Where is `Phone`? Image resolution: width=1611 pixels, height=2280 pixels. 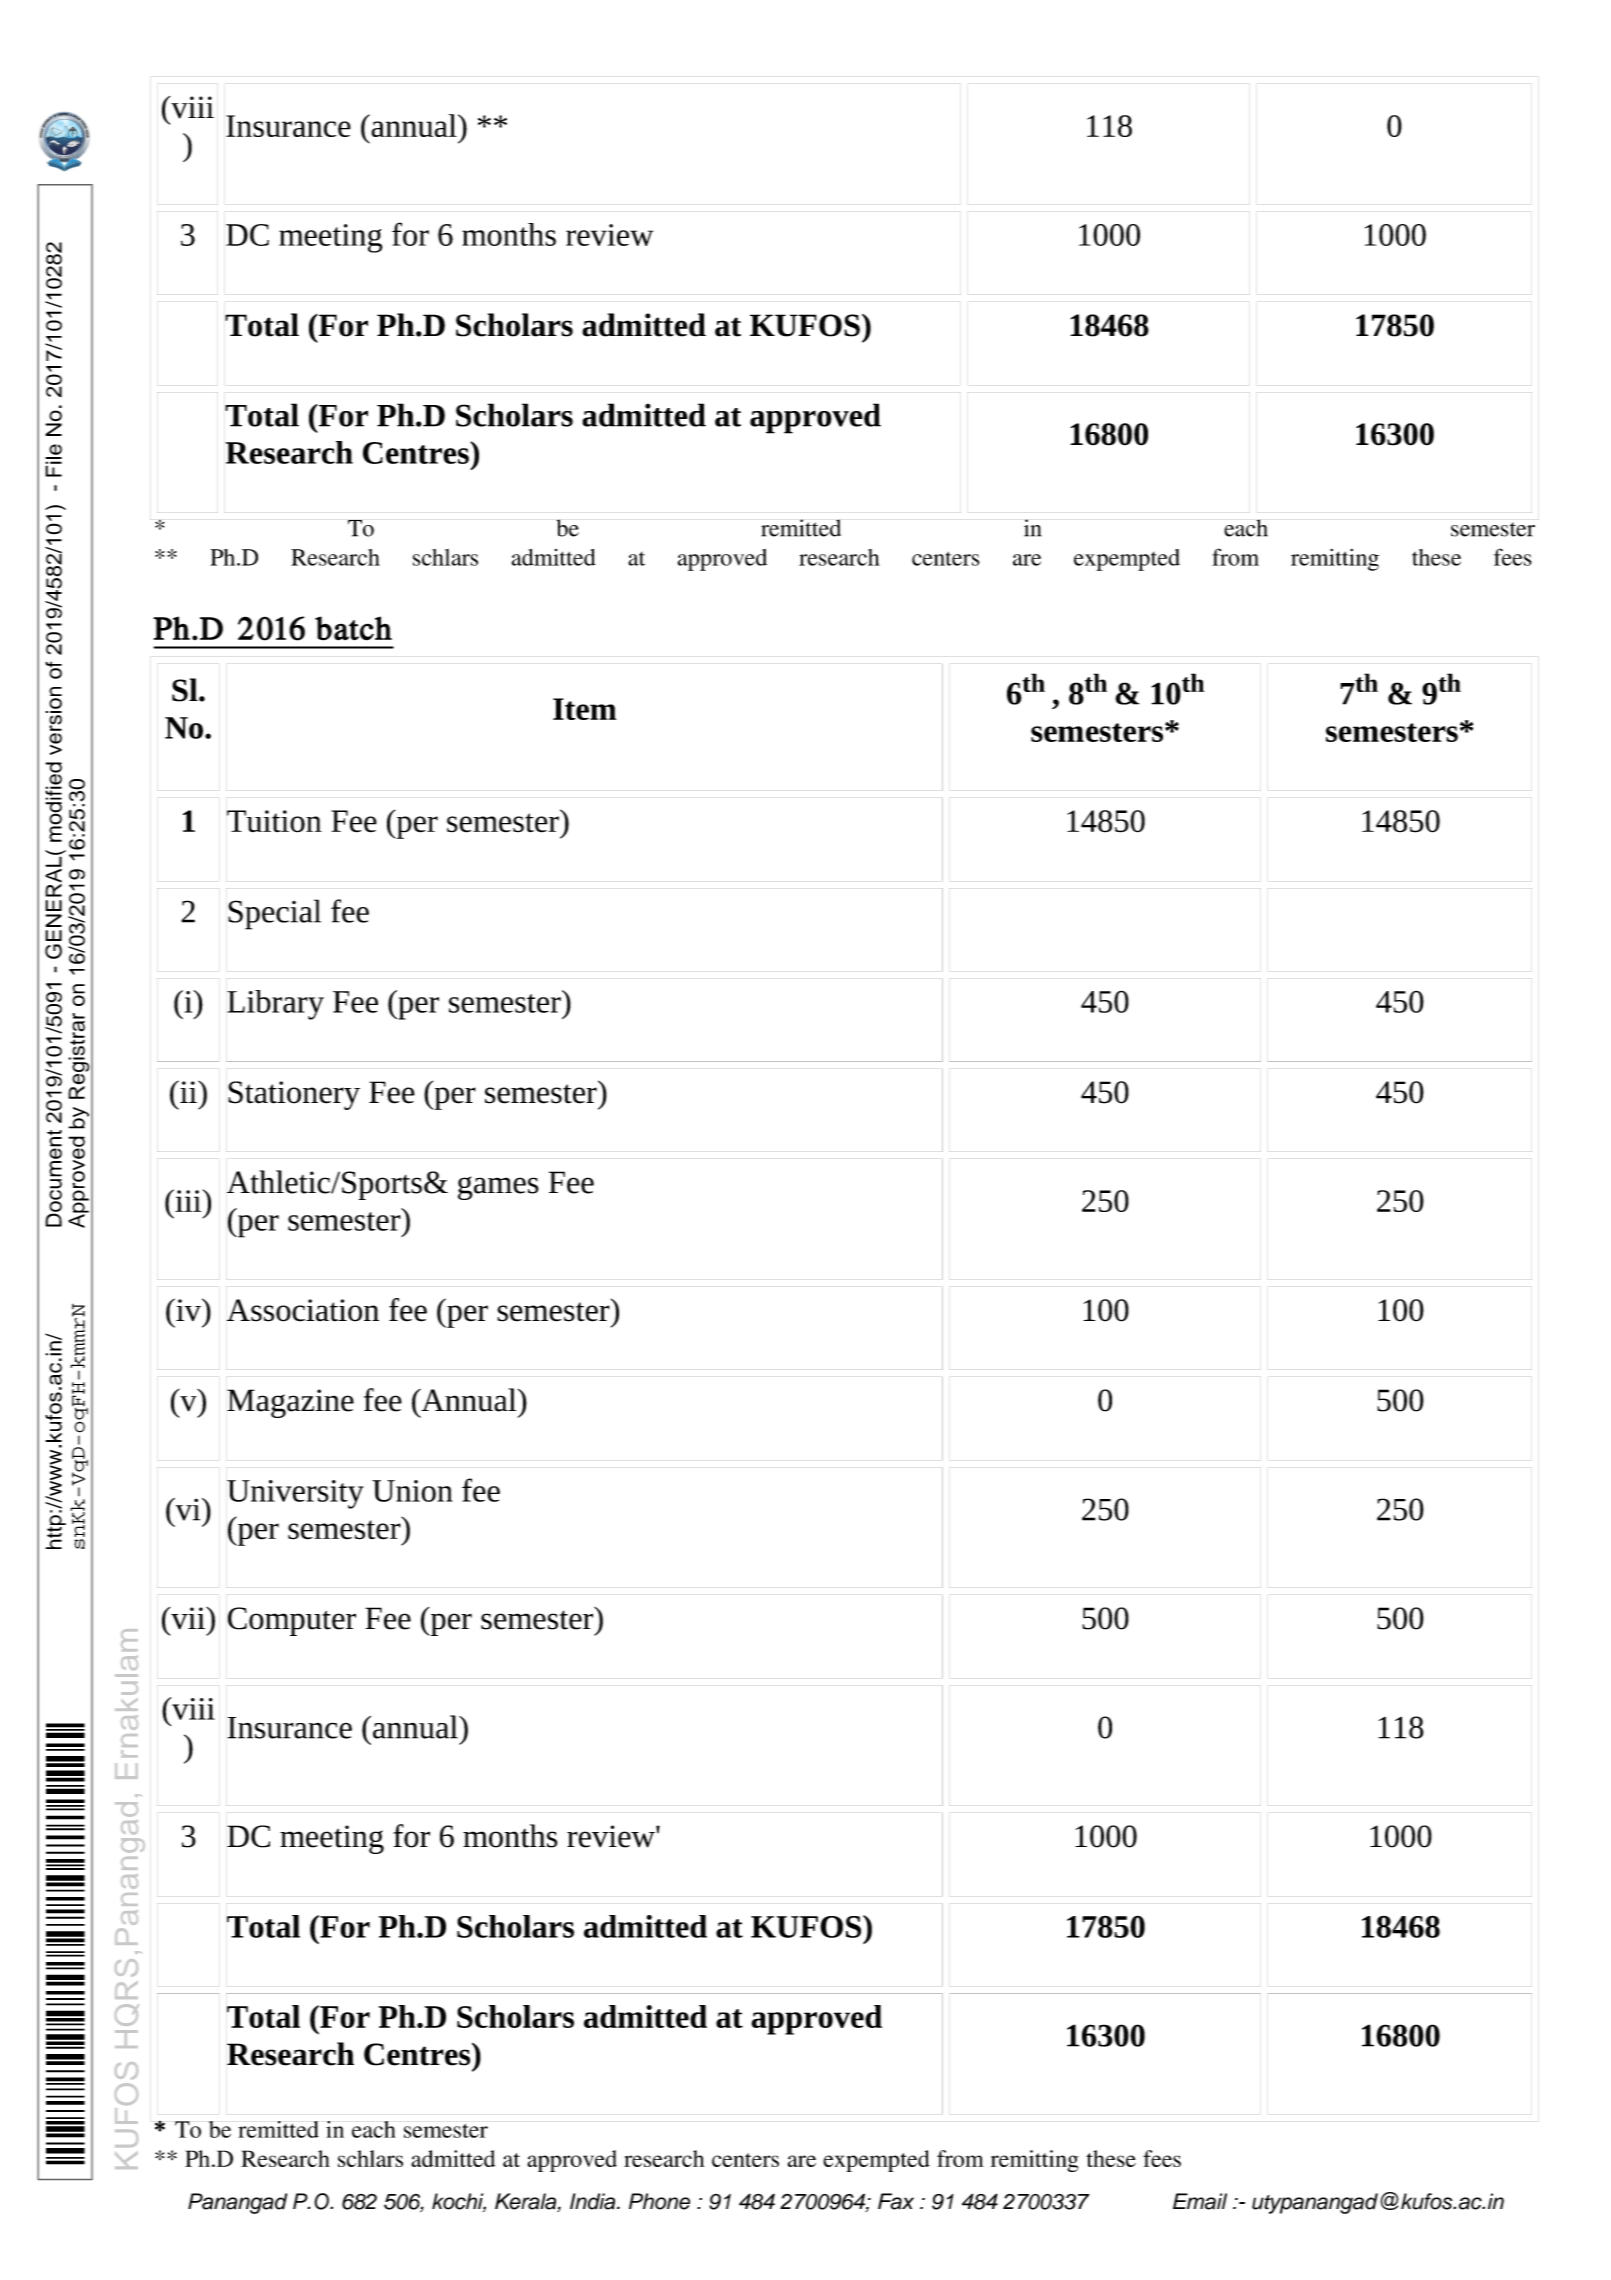 Phone is located at coordinates (659, 2201).
